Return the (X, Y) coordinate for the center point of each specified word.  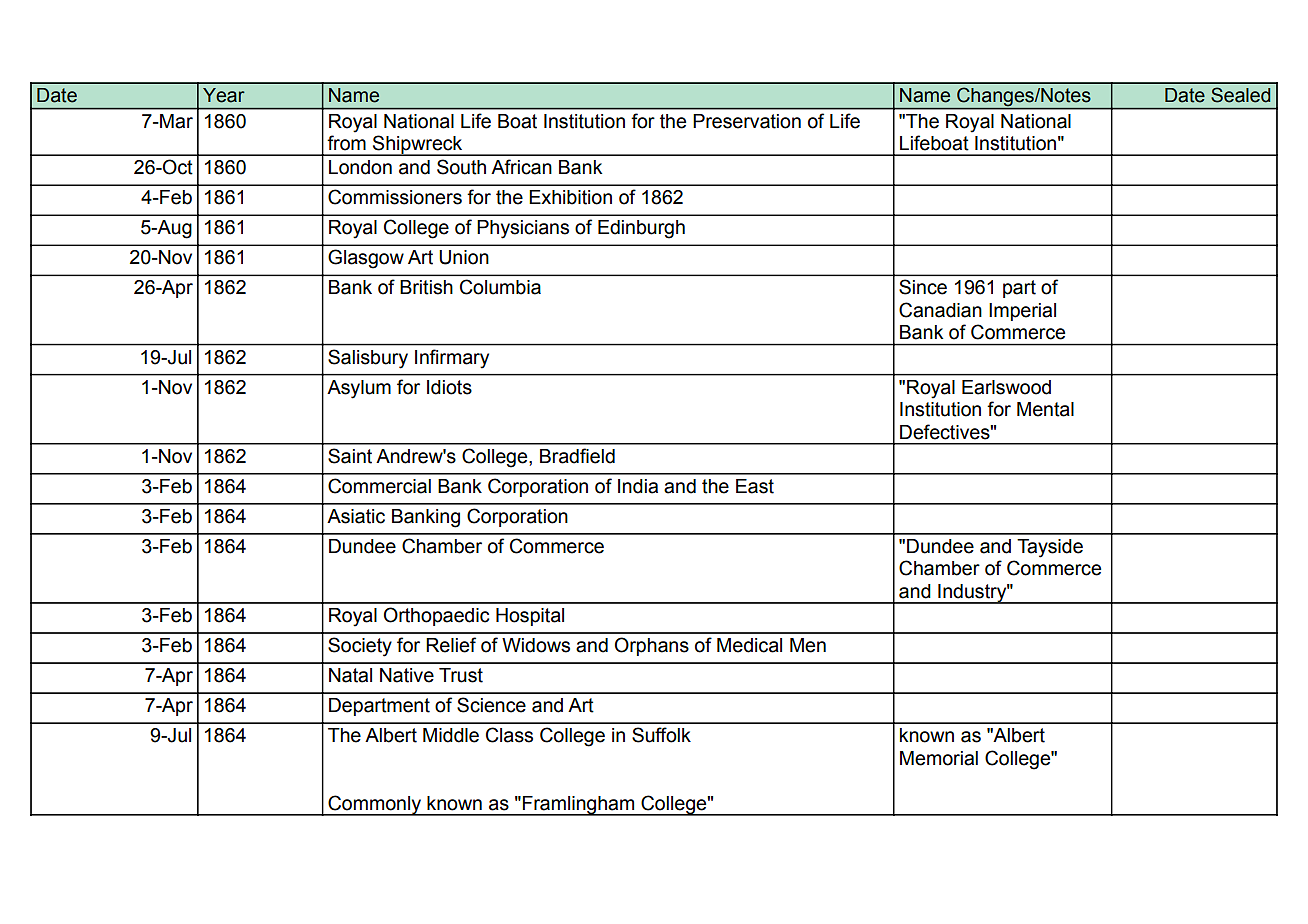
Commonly (375, 805)
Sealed (1240, 95)
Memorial (939, 758)
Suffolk (661, 735)
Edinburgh (641, 229)
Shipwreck (418, 145)
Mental (1045, 409)
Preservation (747, 121)
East (755, 486)
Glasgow (366, 259)
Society (360, 647)
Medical (749, 645)
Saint (350, 456)
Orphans (652, 646)
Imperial (1022, 312)
